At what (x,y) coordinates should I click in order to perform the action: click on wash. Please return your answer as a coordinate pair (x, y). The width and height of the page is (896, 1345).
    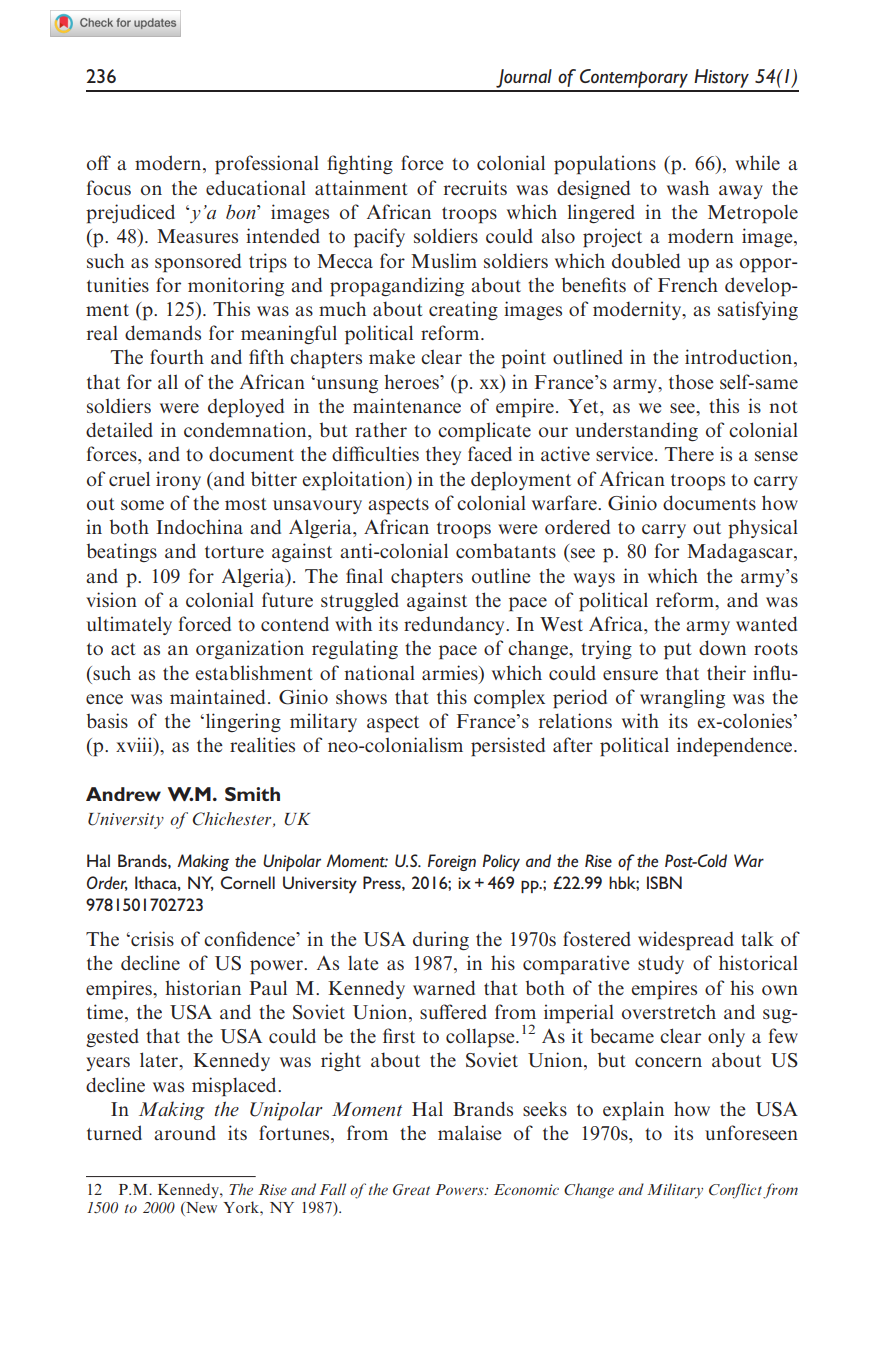
    Looking at the image, I should click on (688, 187).
